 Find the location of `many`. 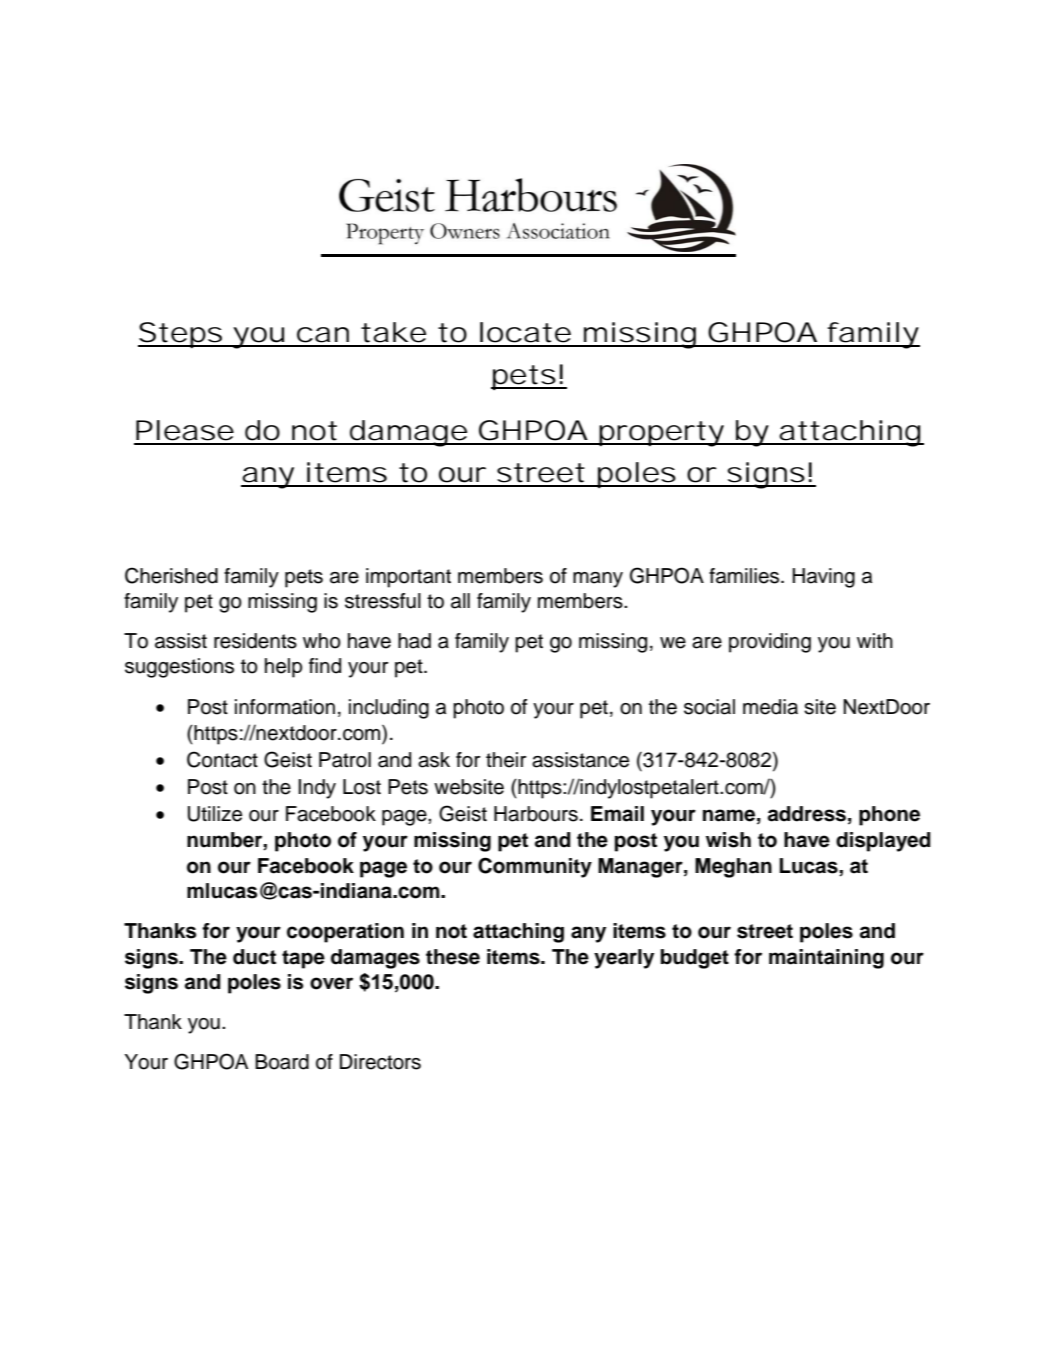

many is located at coordinates (598, 580).
